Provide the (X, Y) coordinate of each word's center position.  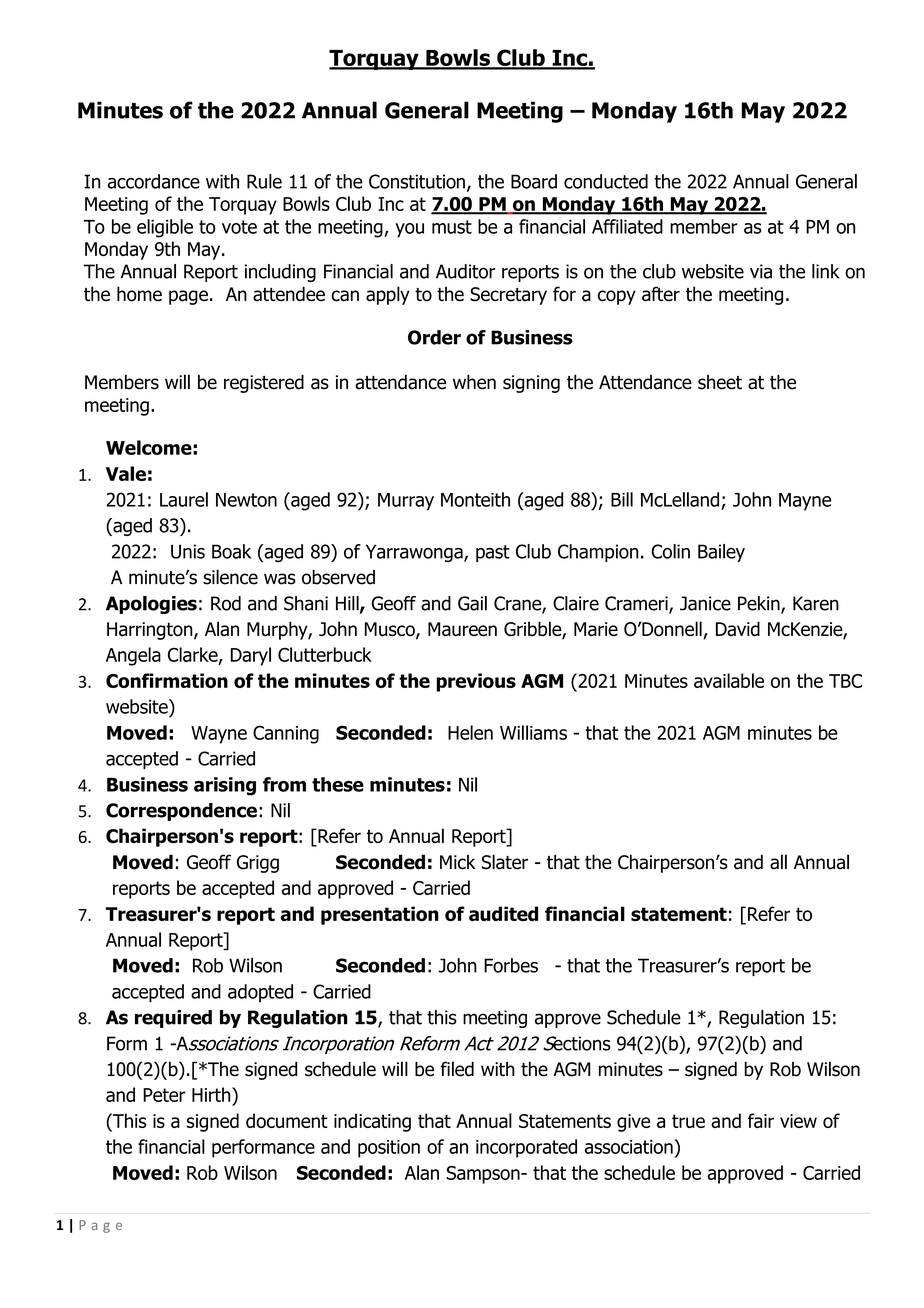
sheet (720, 382)
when (474, 382)
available (729, 680)
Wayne (219, 735)
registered (264, 383)
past (493, 553)
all (778, 862)
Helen (470, 732)
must (452, 227)
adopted (260, 993)
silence (230, 577)
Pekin (760, 604)
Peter (164, 1095)
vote (239, 227)
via (761, 271)
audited (503, 913)
